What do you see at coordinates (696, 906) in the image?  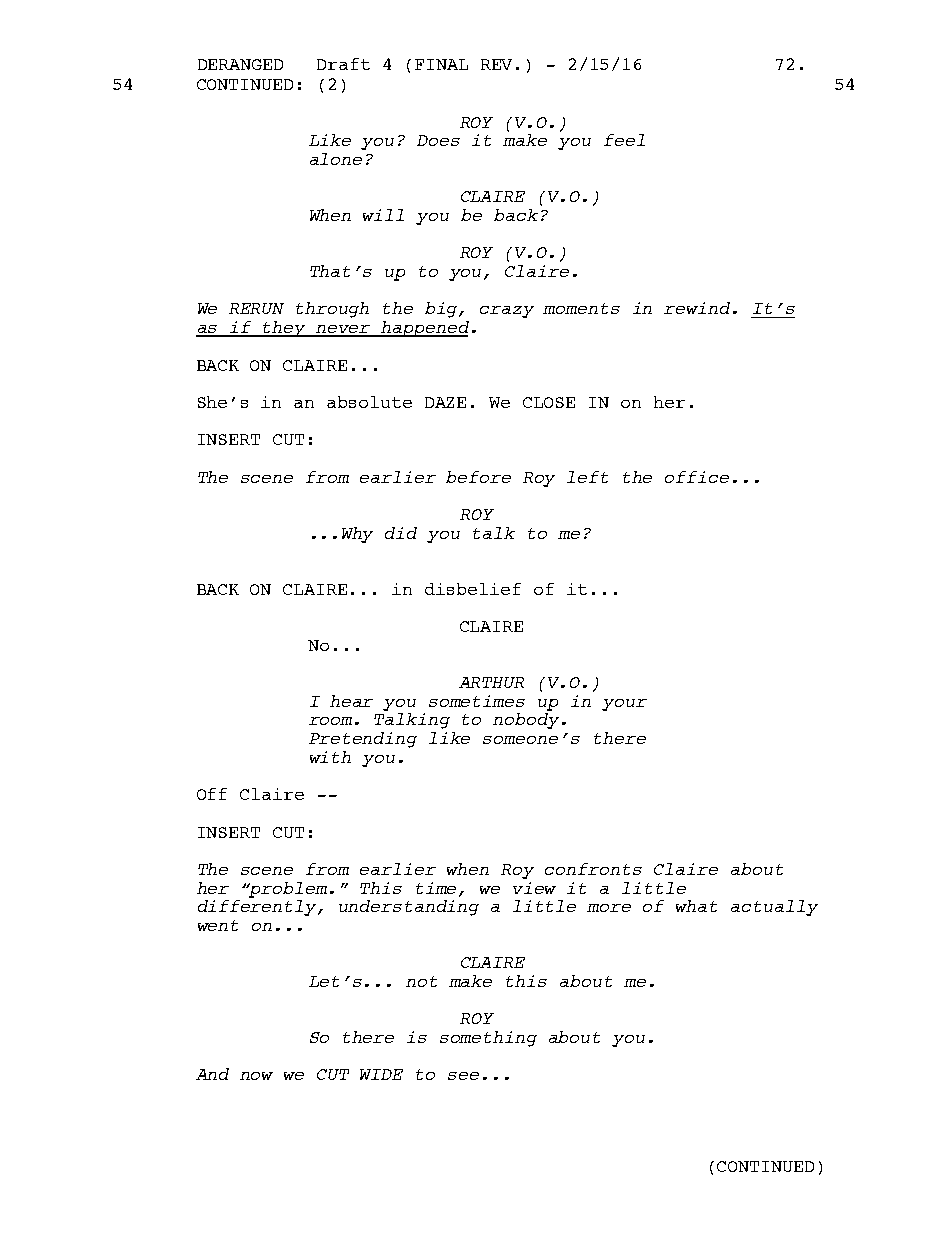 I see `what` at bounding box center [696, 906].
